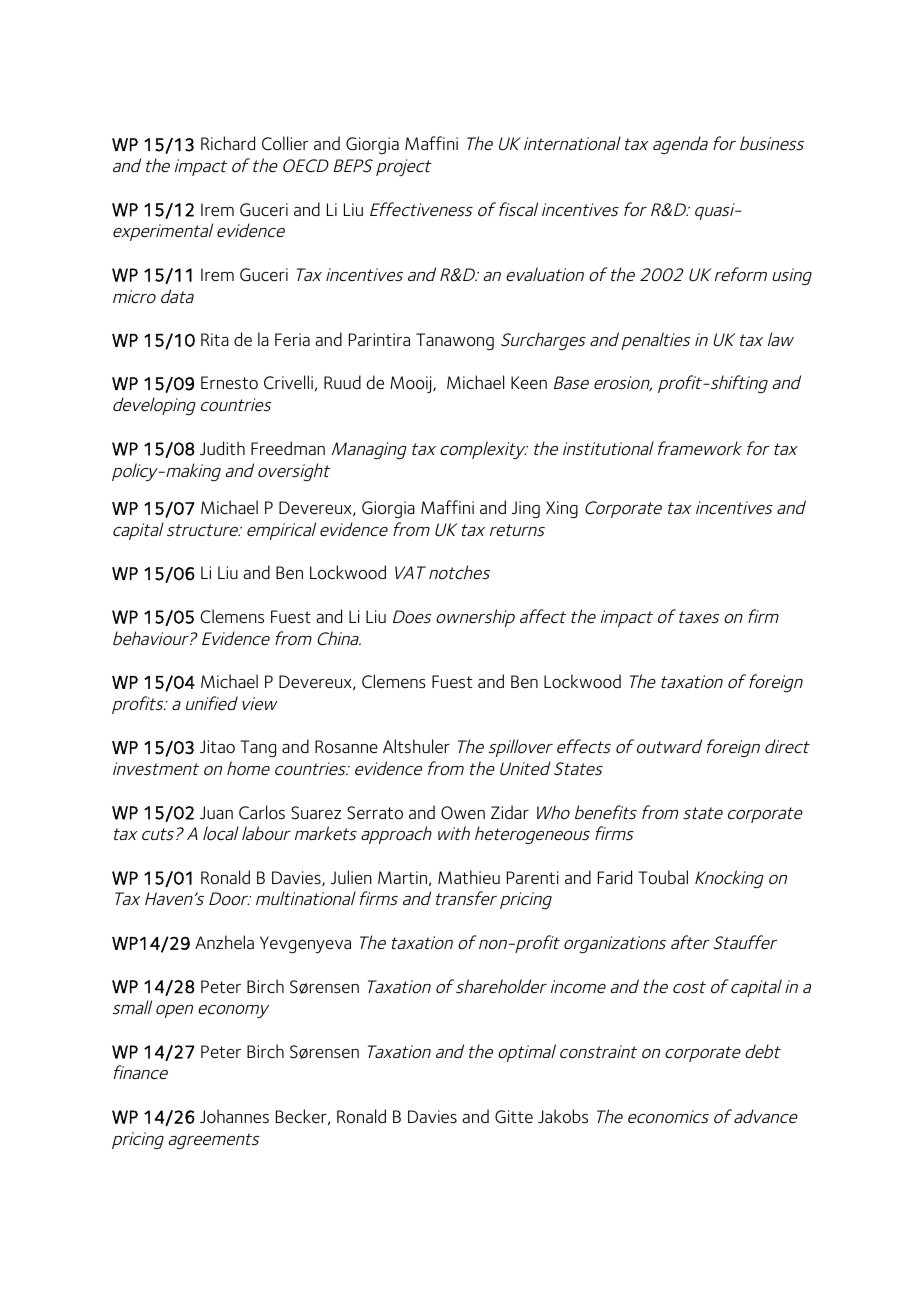 This screenshot has width=924, height=1308. Describe the element at coordinates (526, 510) in the screenshot. I see `Jing` at that location.
